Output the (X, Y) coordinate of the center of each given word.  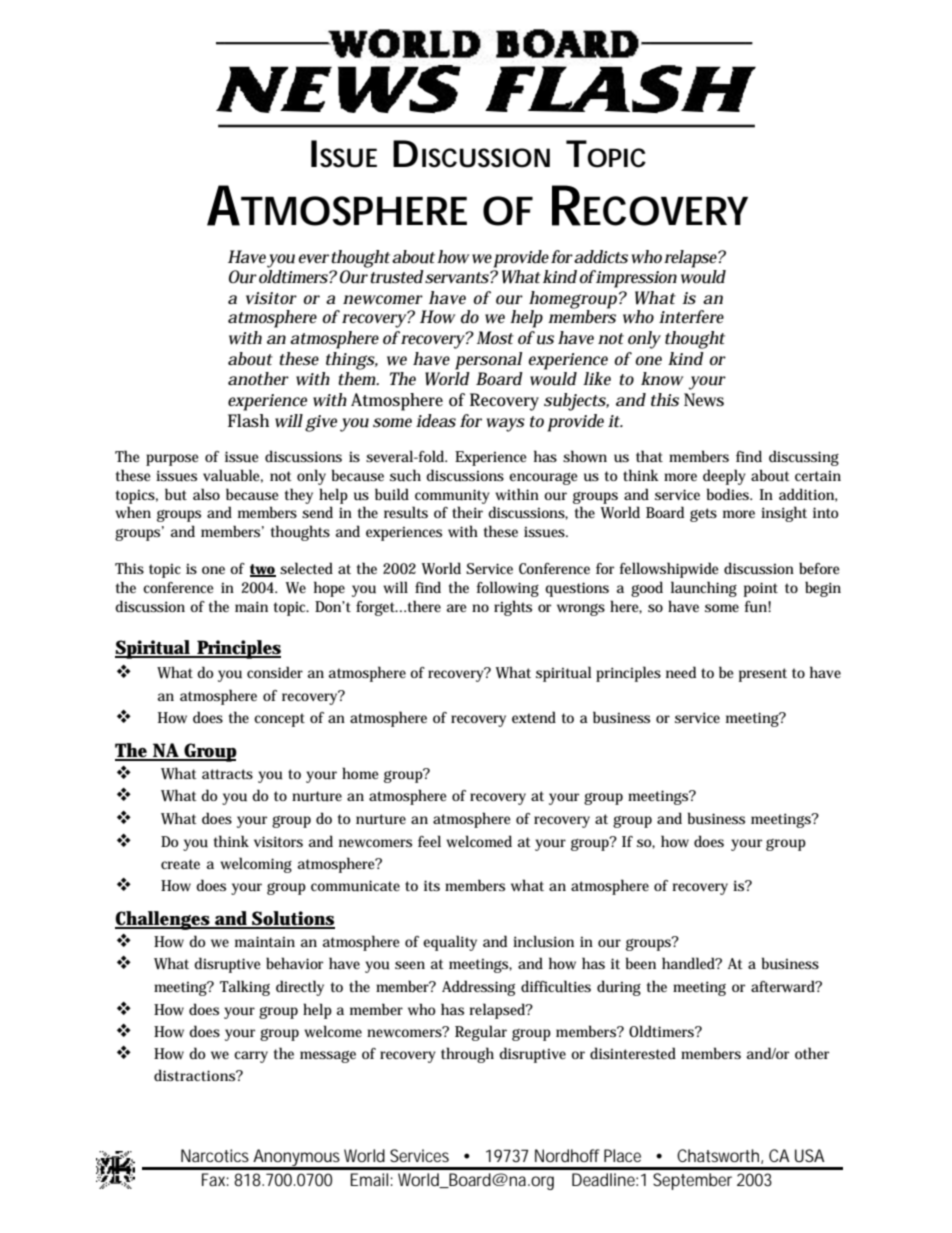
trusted (396, 275)
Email (369, 1179)
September (692, 1181)
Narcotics (215, 1155)
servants (458, 278)
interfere (691, 316)
